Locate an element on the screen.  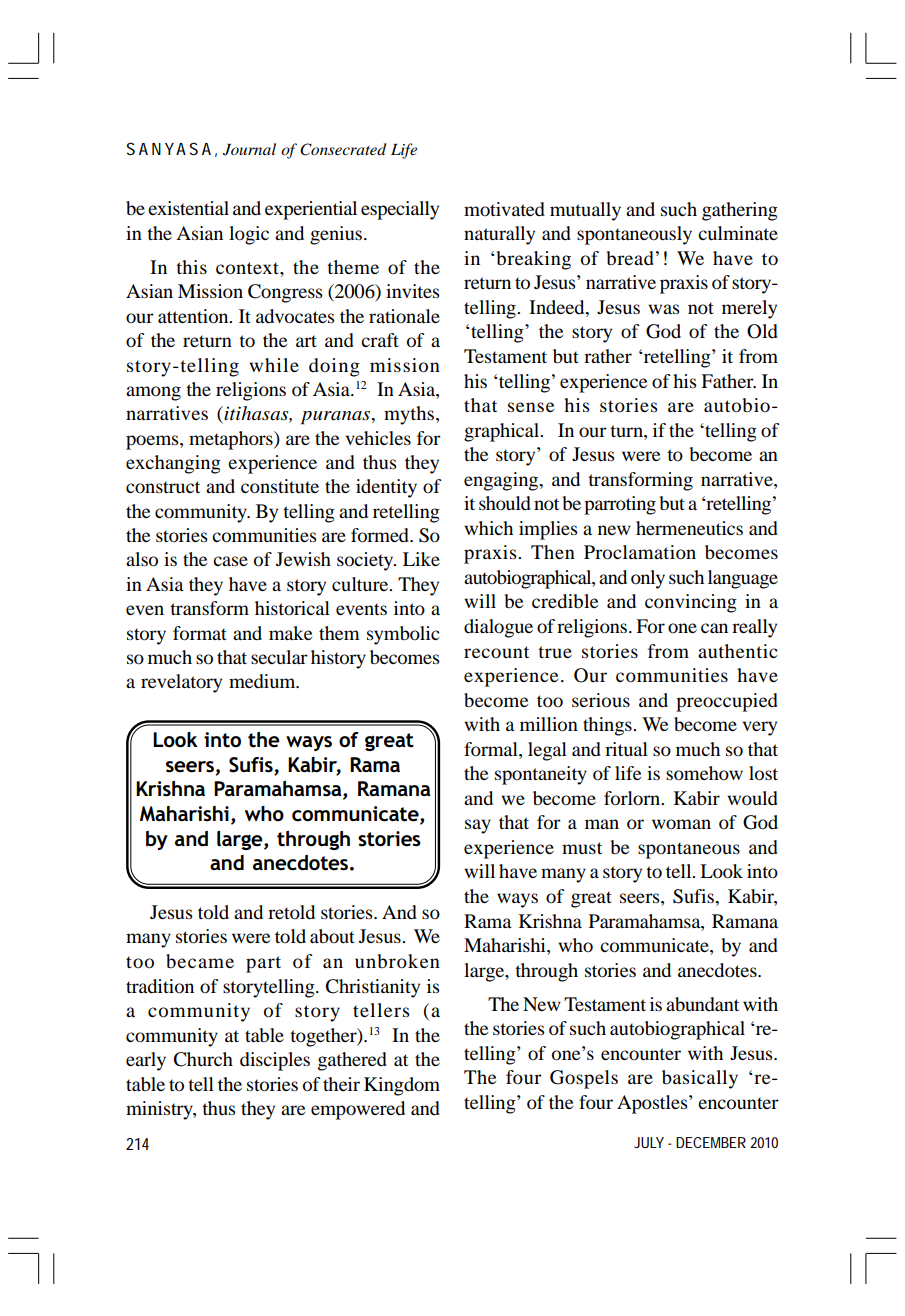
woman is located at coordinates (681, 824).
